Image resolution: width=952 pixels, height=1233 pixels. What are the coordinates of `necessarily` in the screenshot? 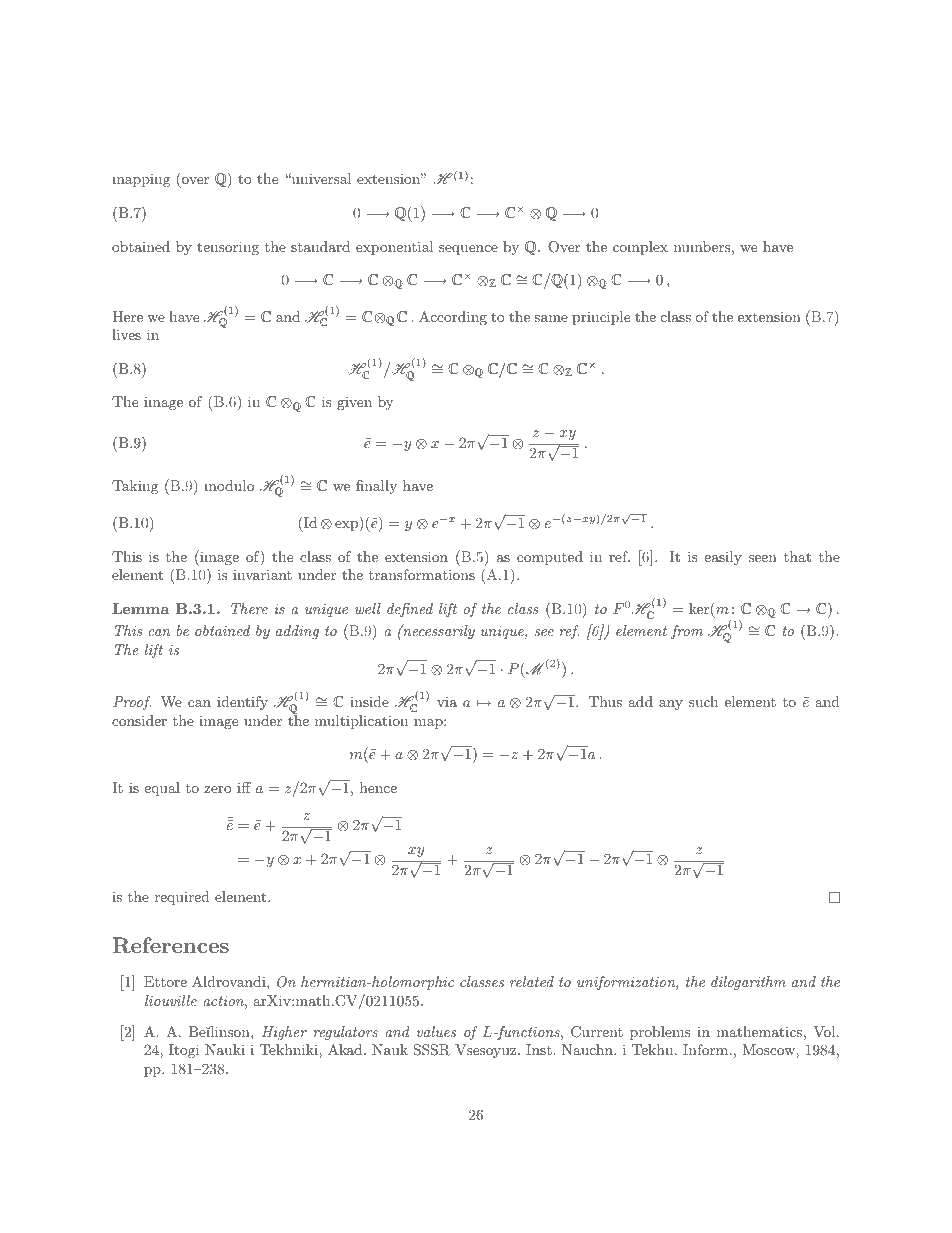 It's located at (438, 631).
